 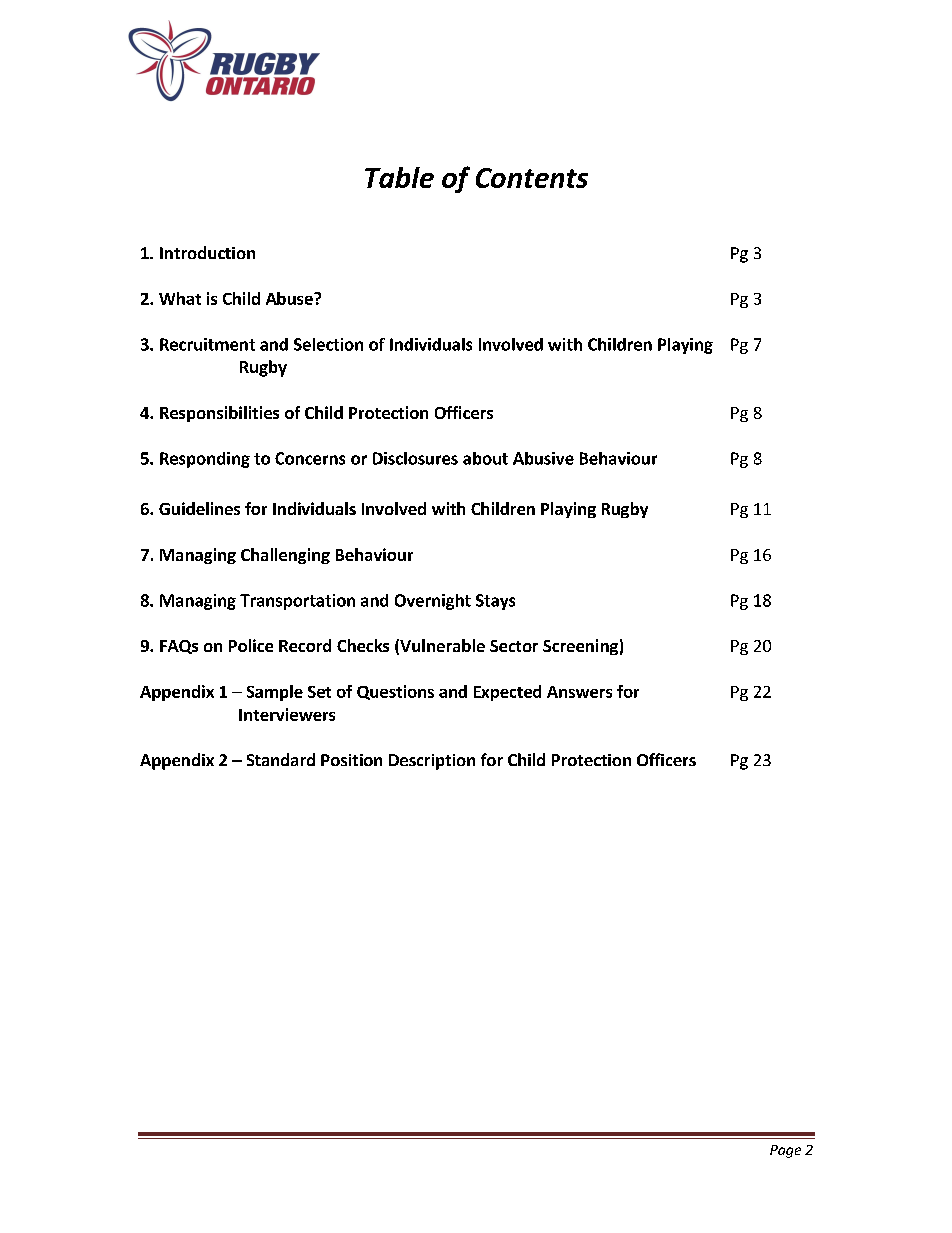 What do you see at coordinates (399, 177) in the document?
I see `Table` at bounding box center [399, 177].
